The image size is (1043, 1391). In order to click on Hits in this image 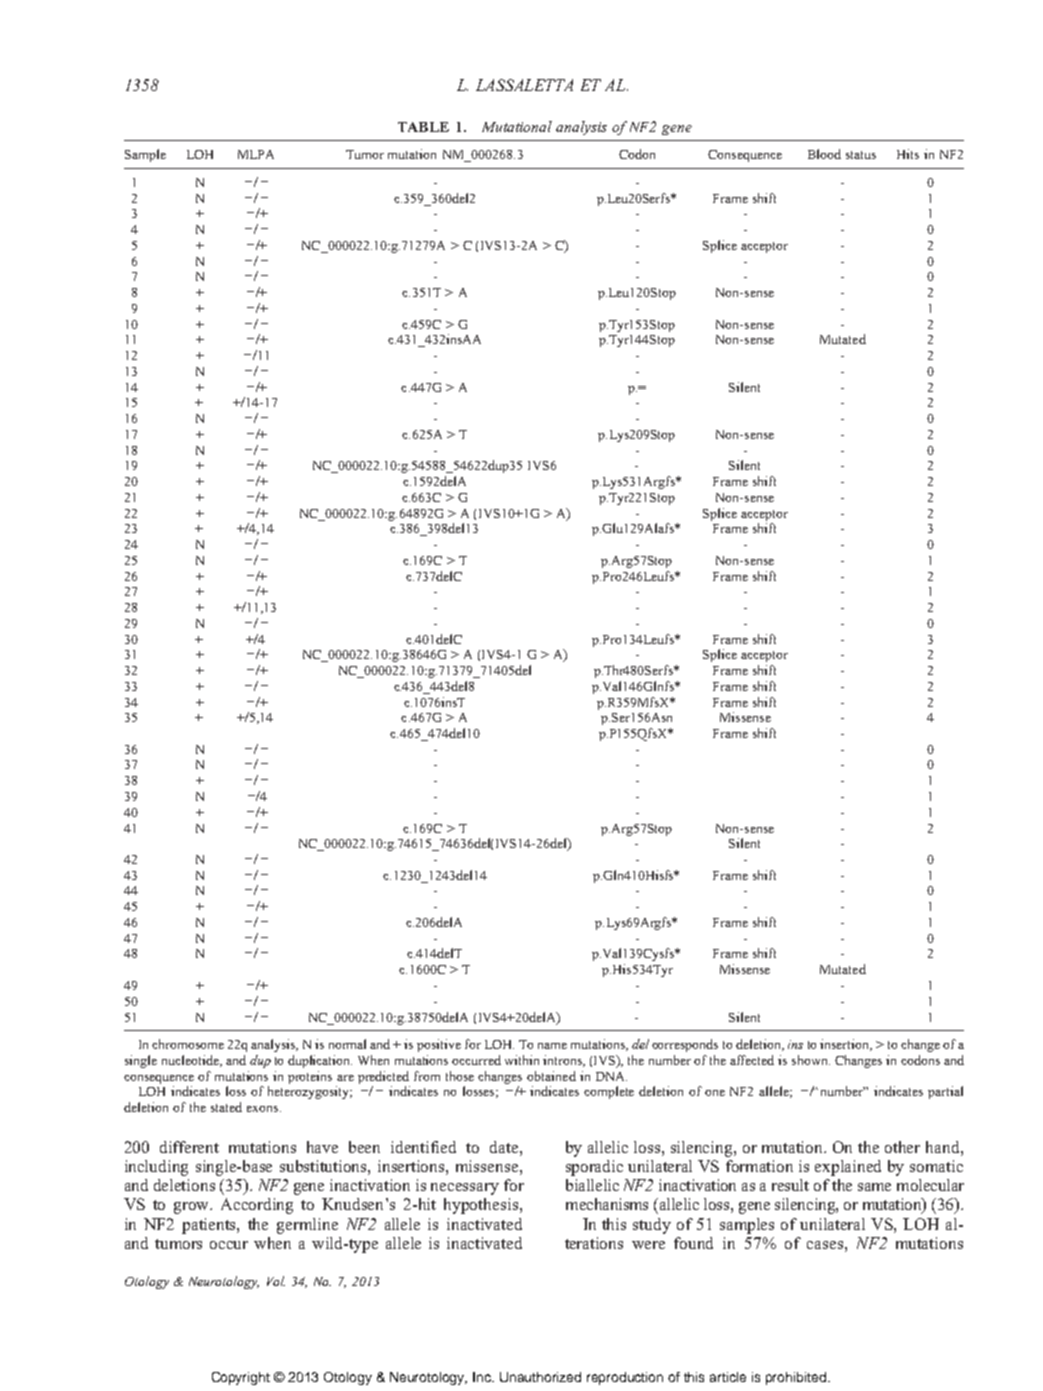, I will do `click(908, 154)`.
